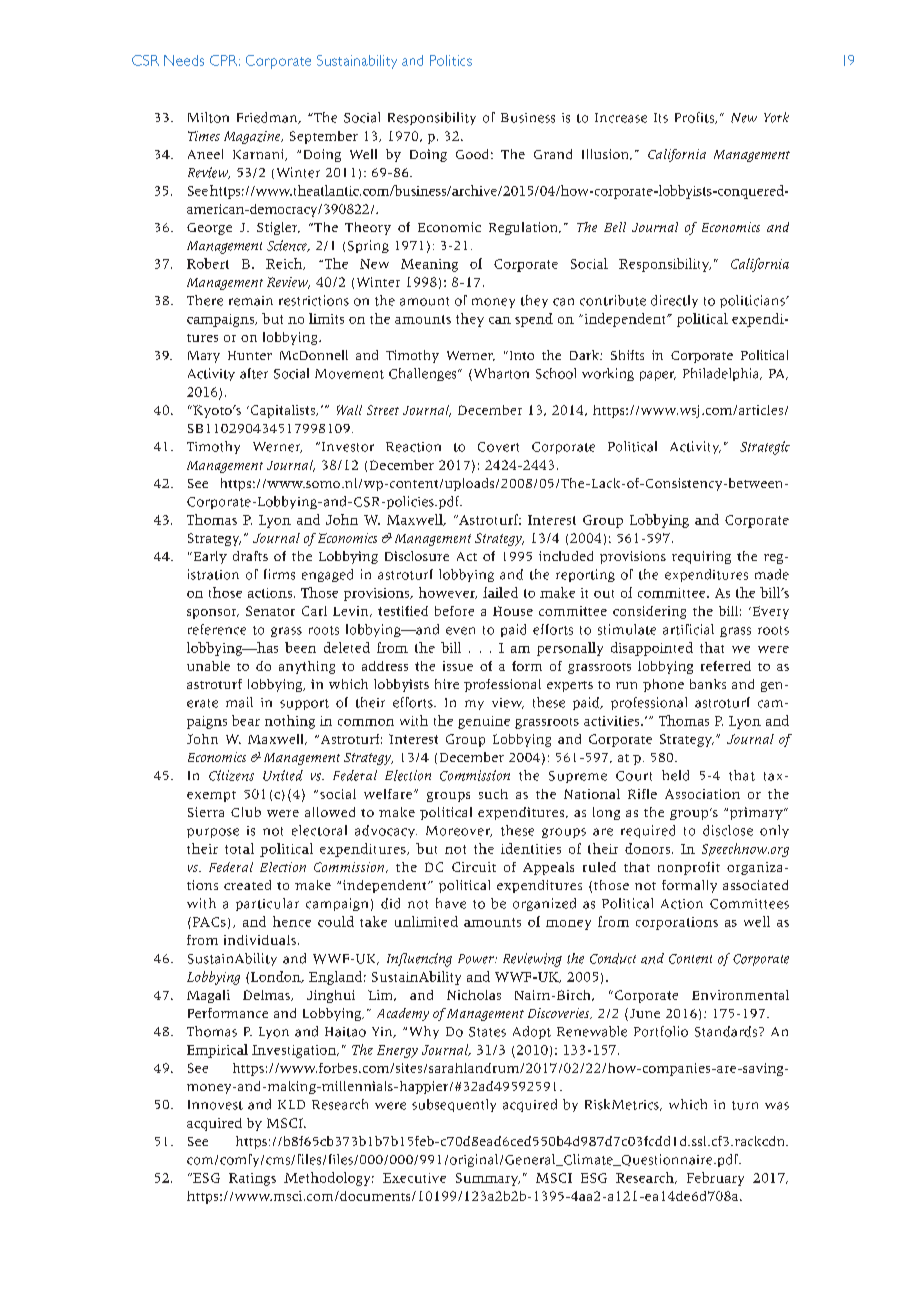 This screenshot has height=1316, width=921. Describe the element at coordinates (689, 868) in the screenshot. I see `nonprofit` at that location.
